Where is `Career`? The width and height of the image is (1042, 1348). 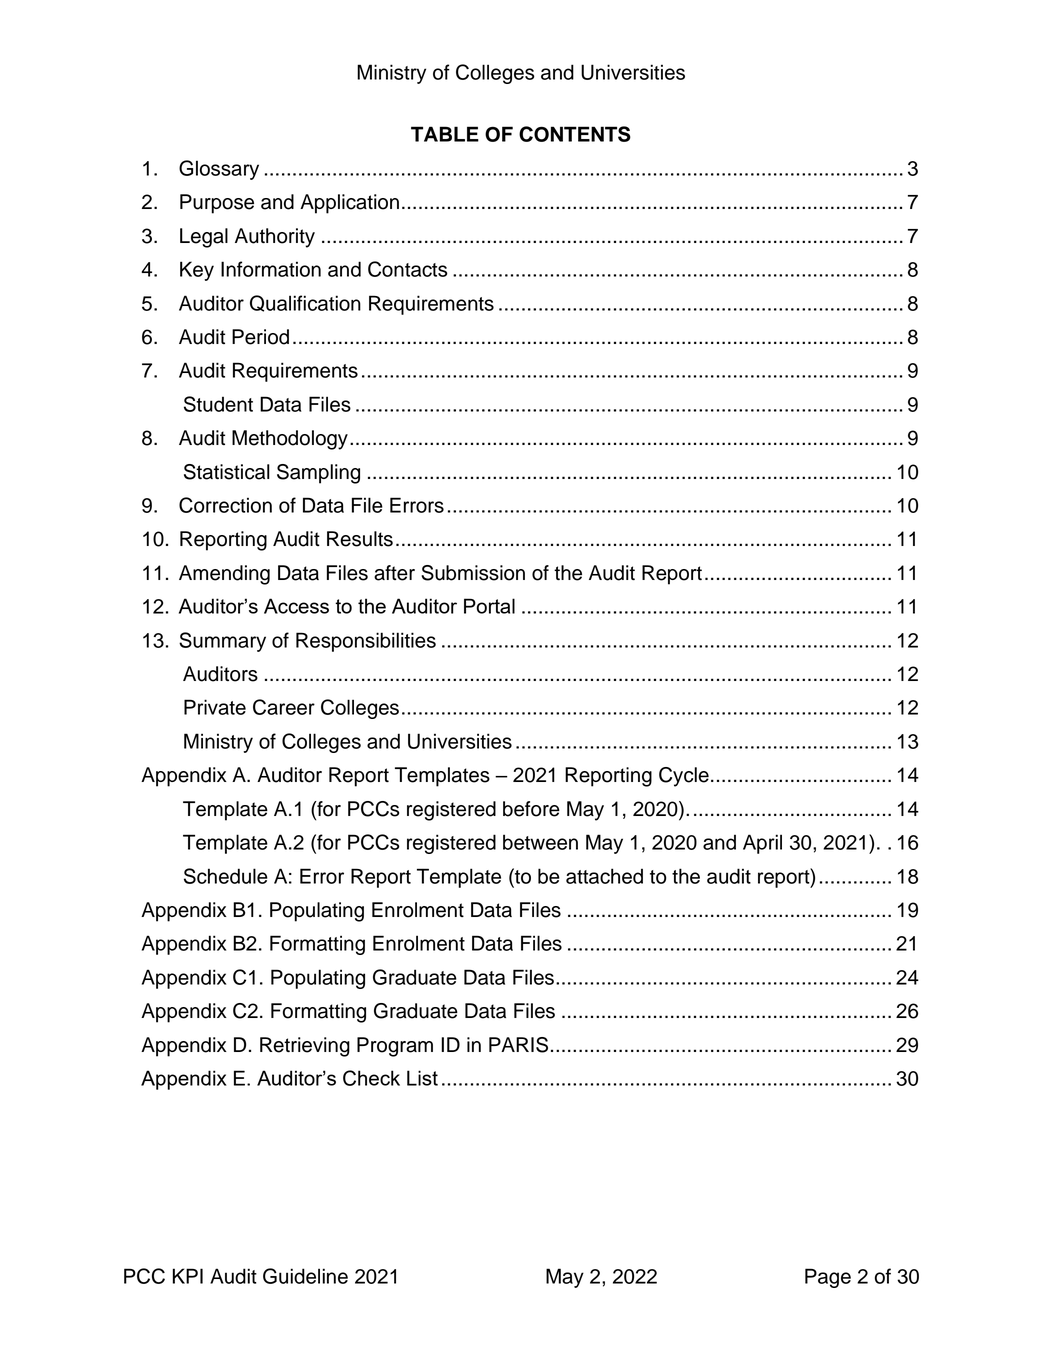
Career is located at coordinates (284, 707).
